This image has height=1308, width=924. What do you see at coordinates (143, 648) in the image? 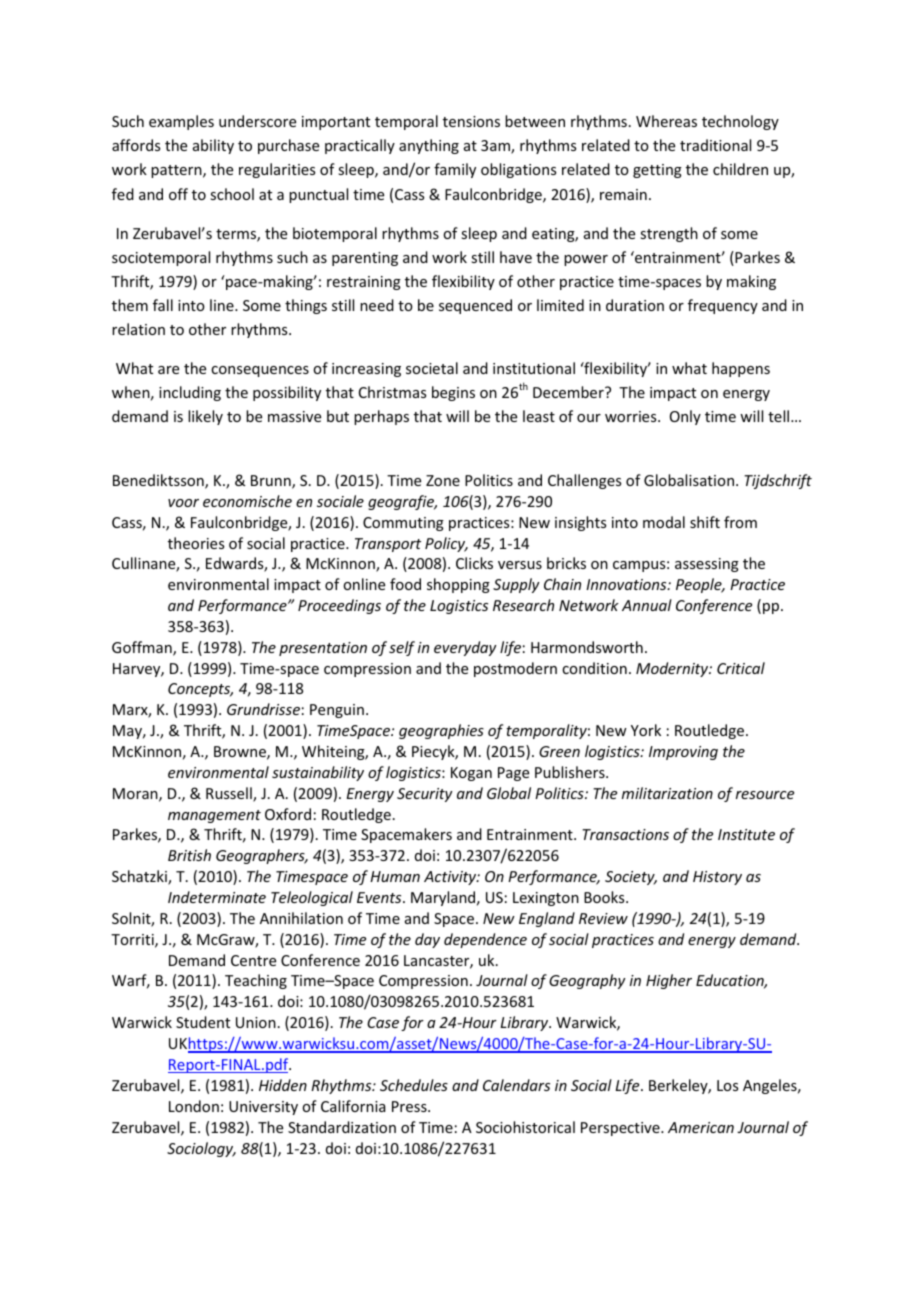
I see `Goffman` at bounding box center [143, 648].
